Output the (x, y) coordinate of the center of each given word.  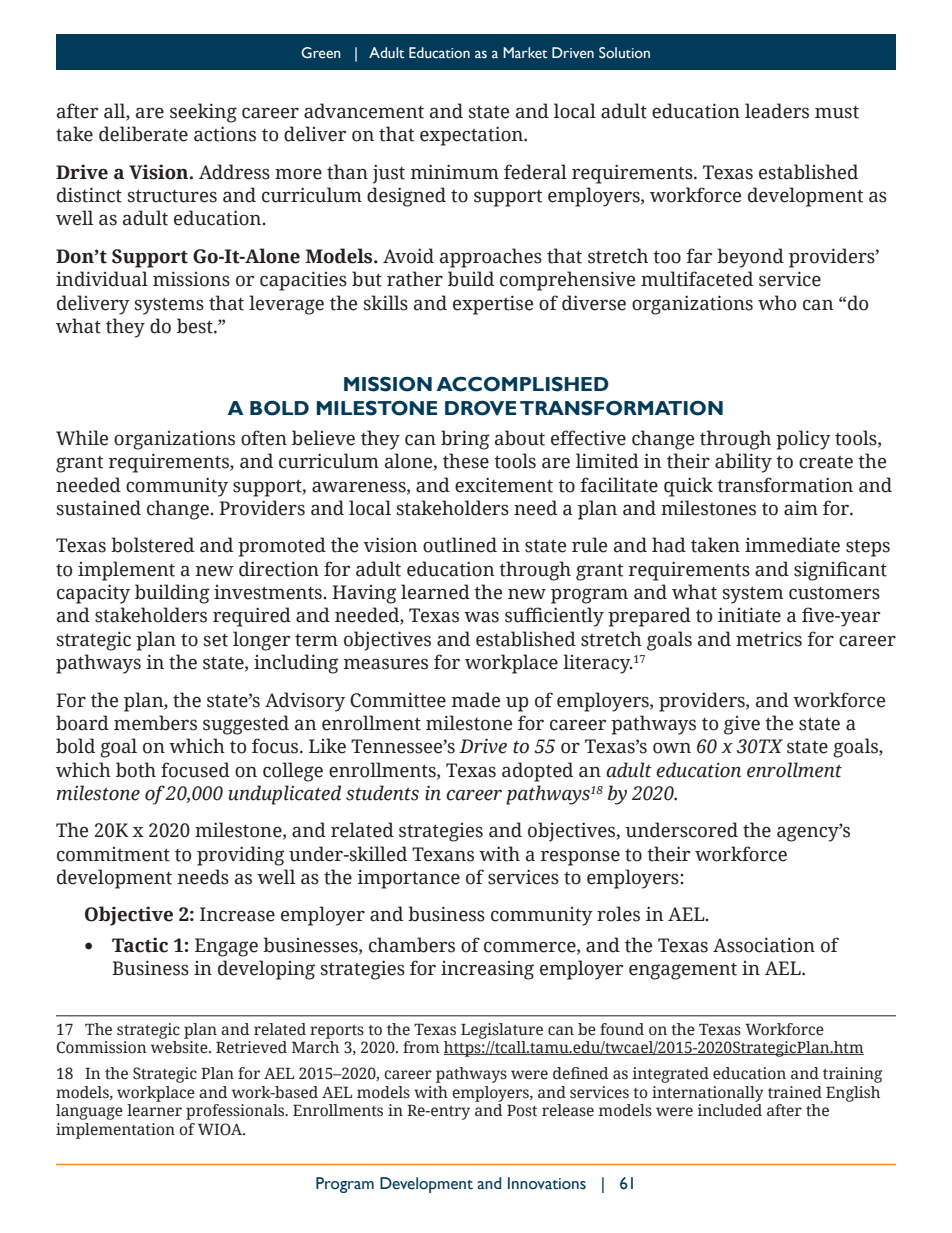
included (729, 1110)
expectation (472, 136)
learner (154, 1110)
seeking (203, 113)
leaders (777, 111)
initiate (749, 615)
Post (522, 1110)
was (481, 617)
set (215, 640)
